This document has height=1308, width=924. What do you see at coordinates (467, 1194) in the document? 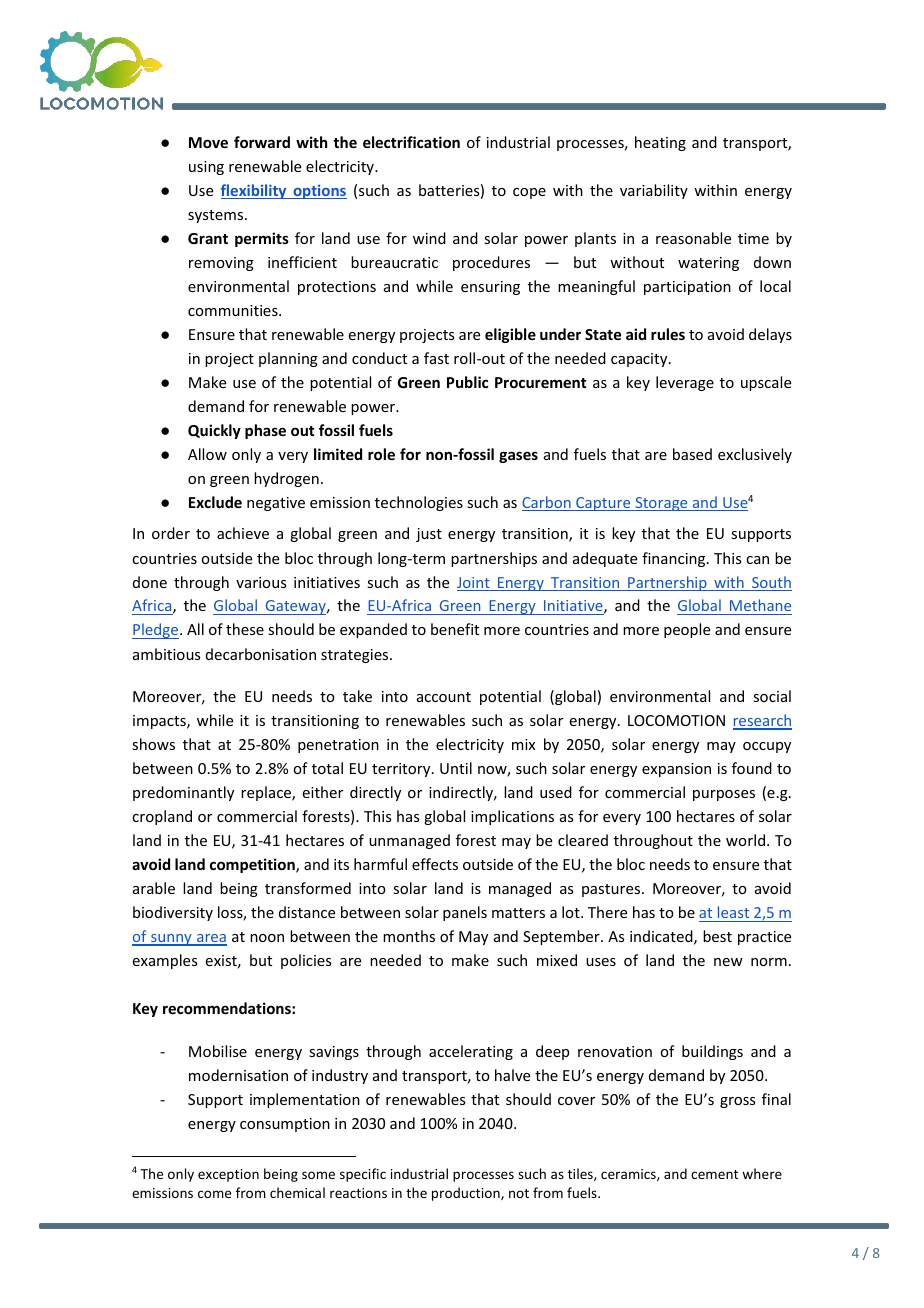
I see `production` at bounding box center [467, 1194].
